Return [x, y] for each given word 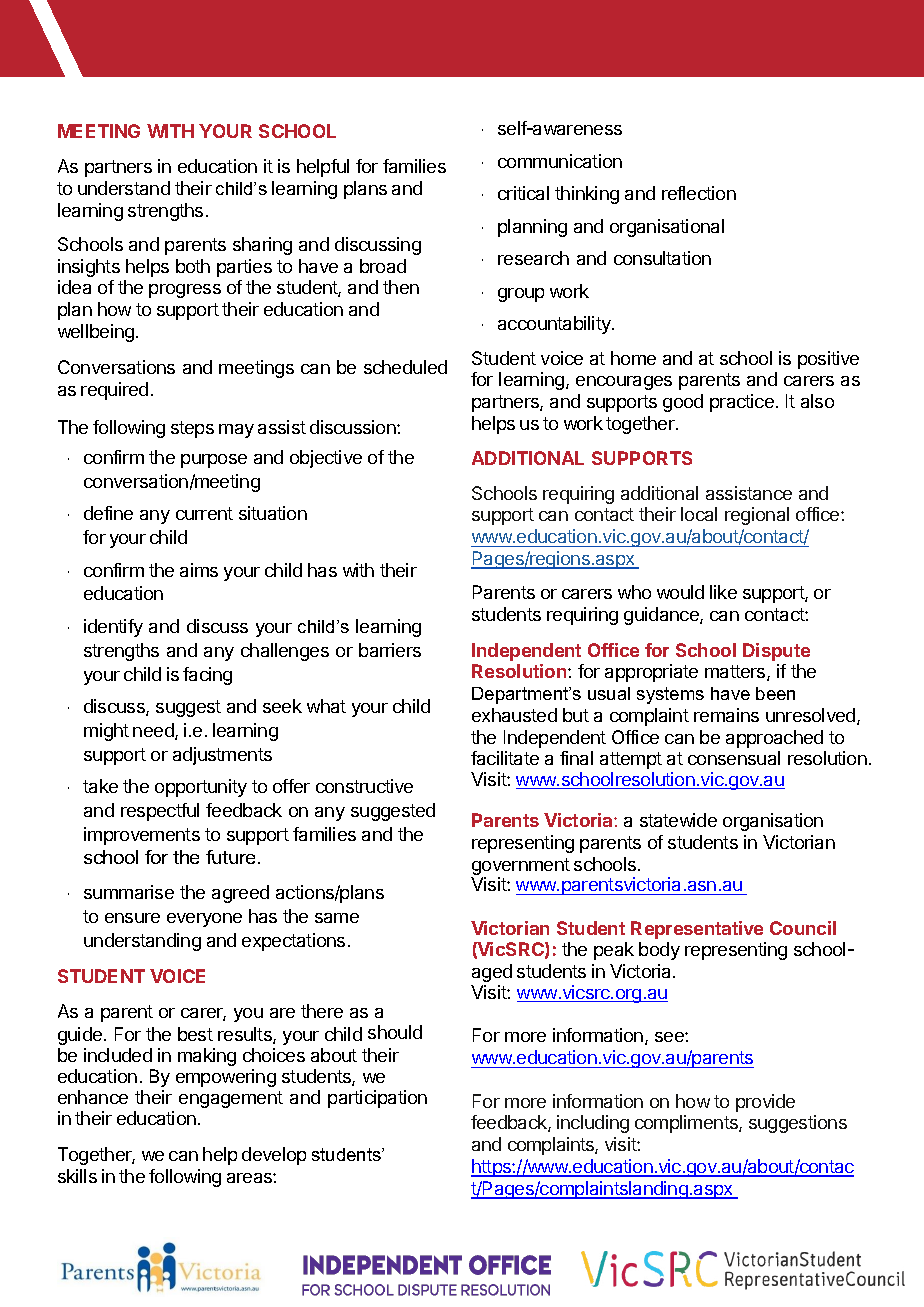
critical [523, 193]
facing [207, 676]
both [193, 266]
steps [192, 429]
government [520, 868]
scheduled [405, 367]
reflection [699, 193]
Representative [697, 930]
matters [736, 673]
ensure [132, 918]
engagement [231, 1099]
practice [742, 403]
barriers [390, 650]
